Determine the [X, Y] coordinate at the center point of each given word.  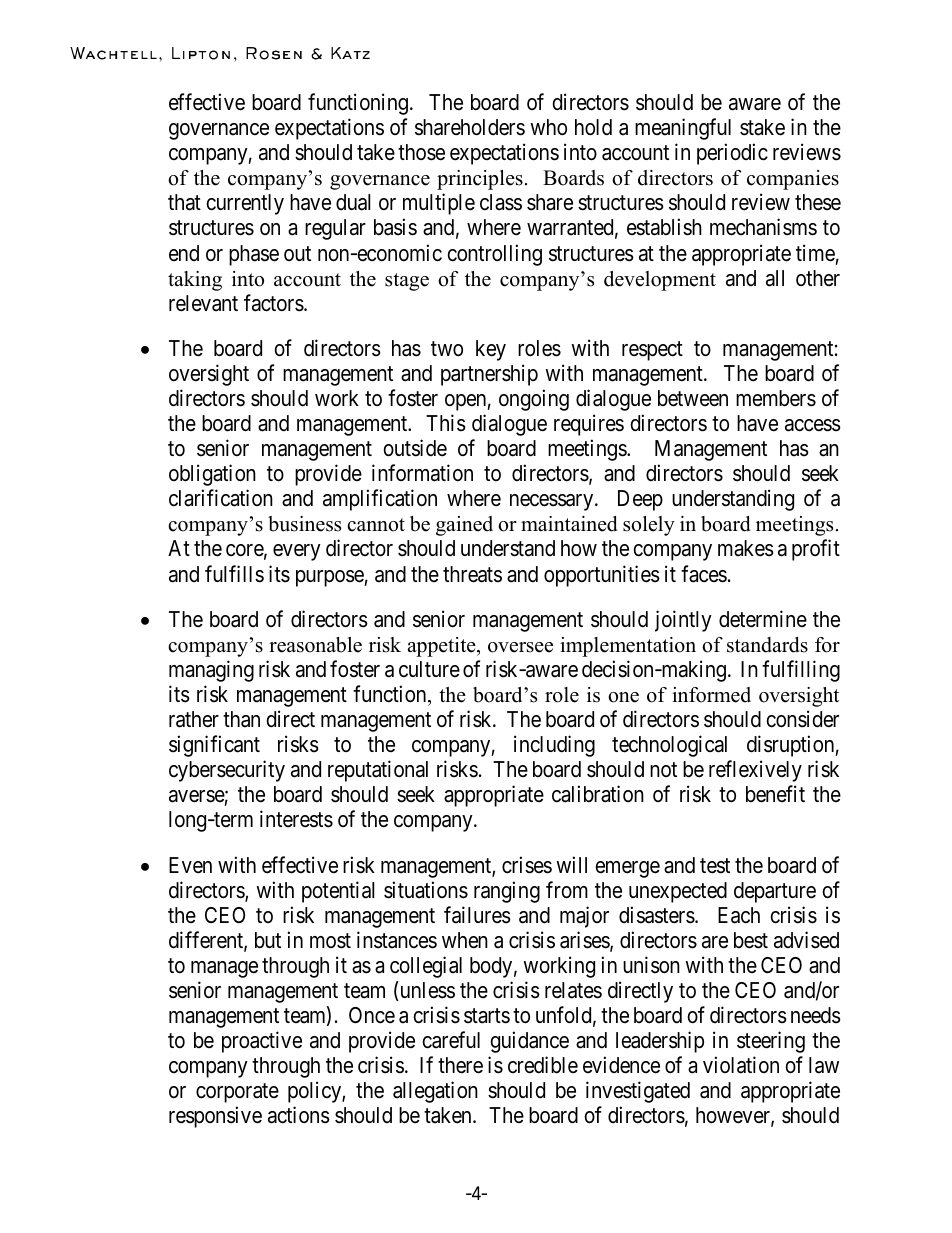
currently [245, 204]
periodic [732, 154]
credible [543, 1065]
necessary [553, 502]
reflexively [755, 771]
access [813, 425]
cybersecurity [227, 771]
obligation [212, 475]
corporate [237, 1093]
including [554, 746]
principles [480, 180]
